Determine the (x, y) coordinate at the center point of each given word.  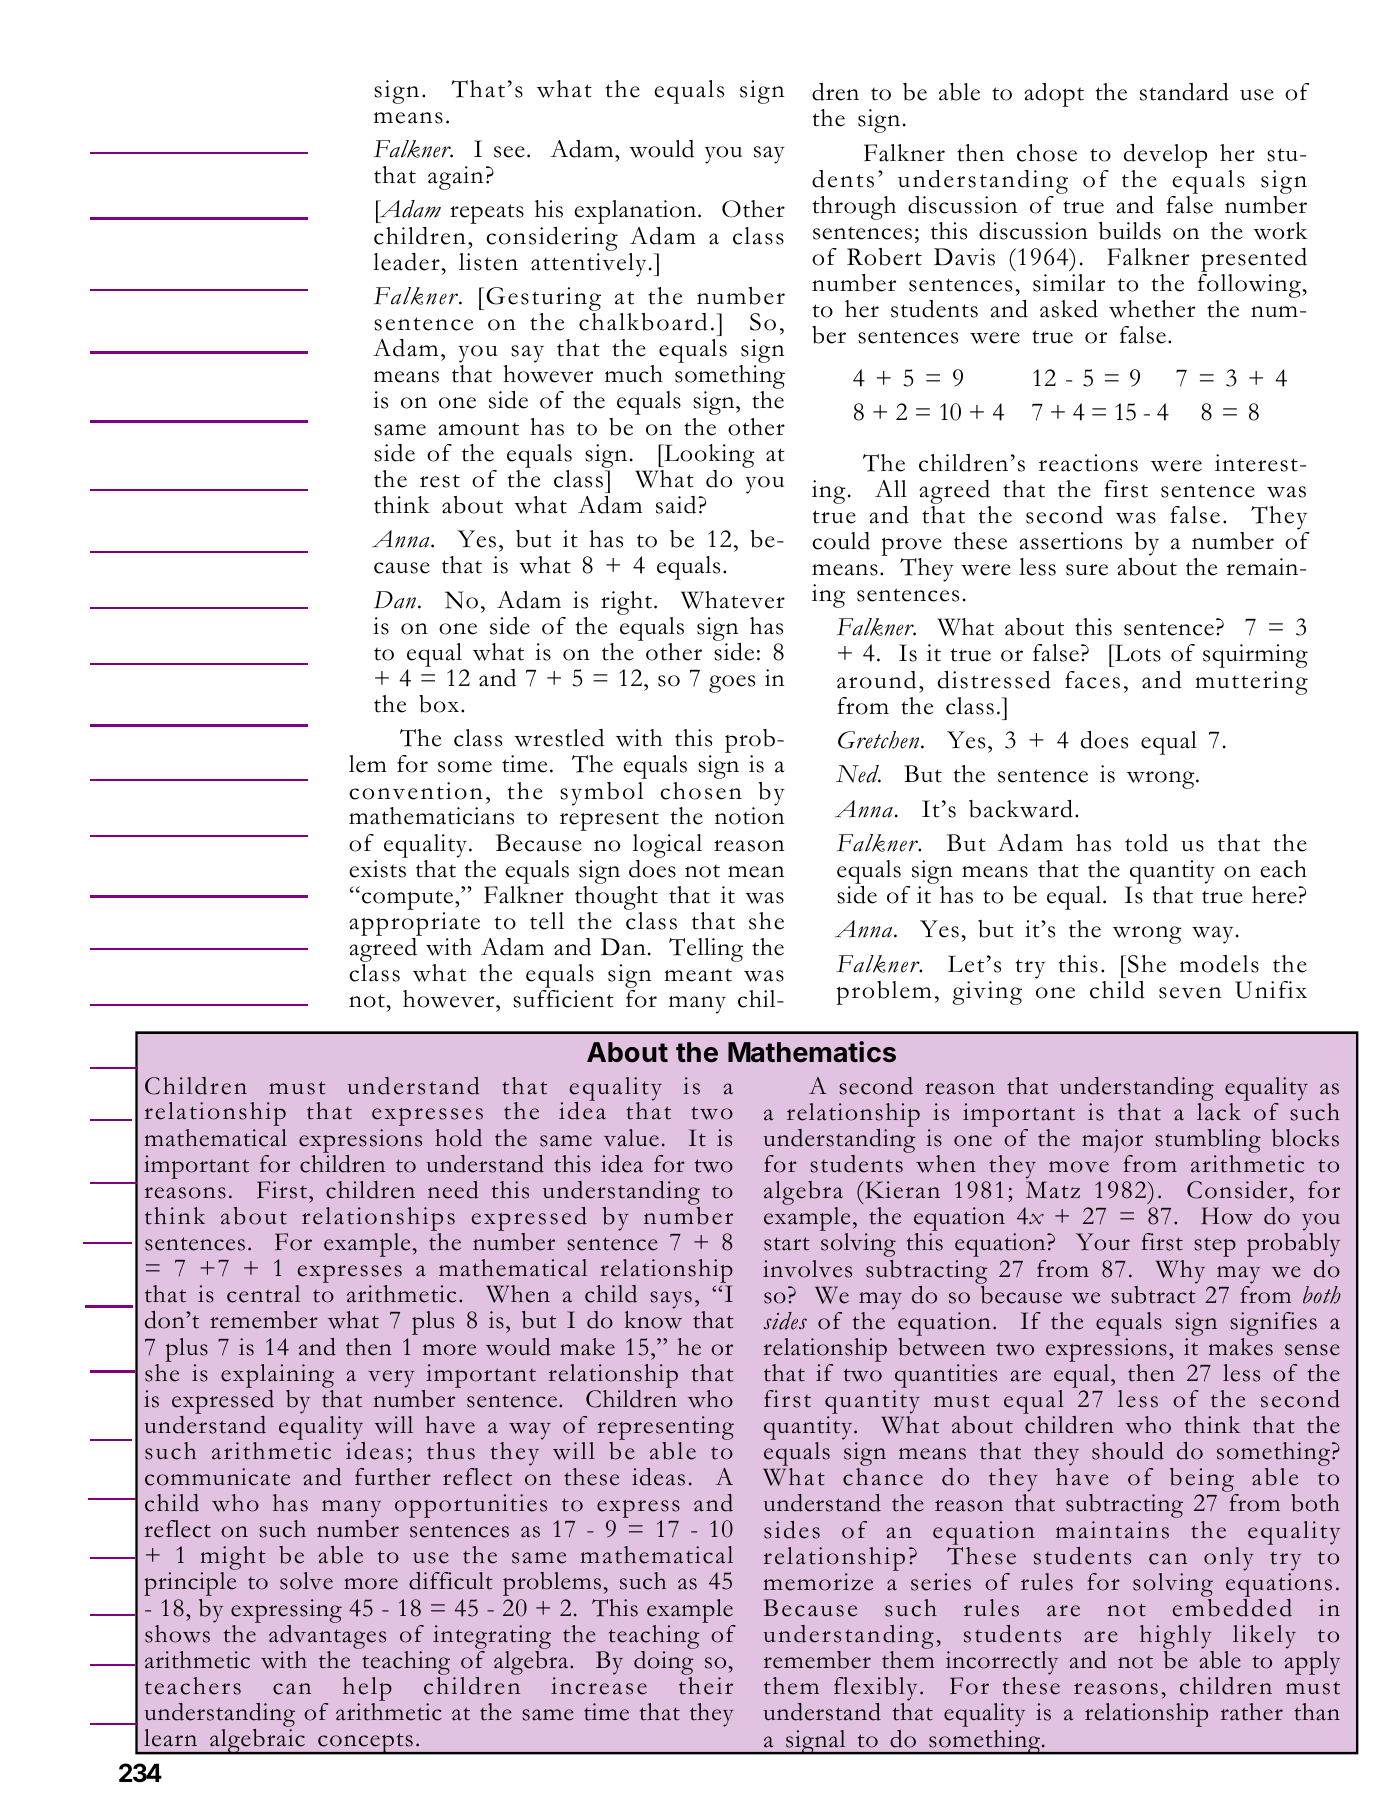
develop (1165, 156)
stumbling (1208, 1142)
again (455, 178)
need (453, 1190)
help (367, 1690)
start (787, 1244)
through (854, 208)
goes (732, 684)
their (706, 1686)
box (439, 704)
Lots (1136, 653)
